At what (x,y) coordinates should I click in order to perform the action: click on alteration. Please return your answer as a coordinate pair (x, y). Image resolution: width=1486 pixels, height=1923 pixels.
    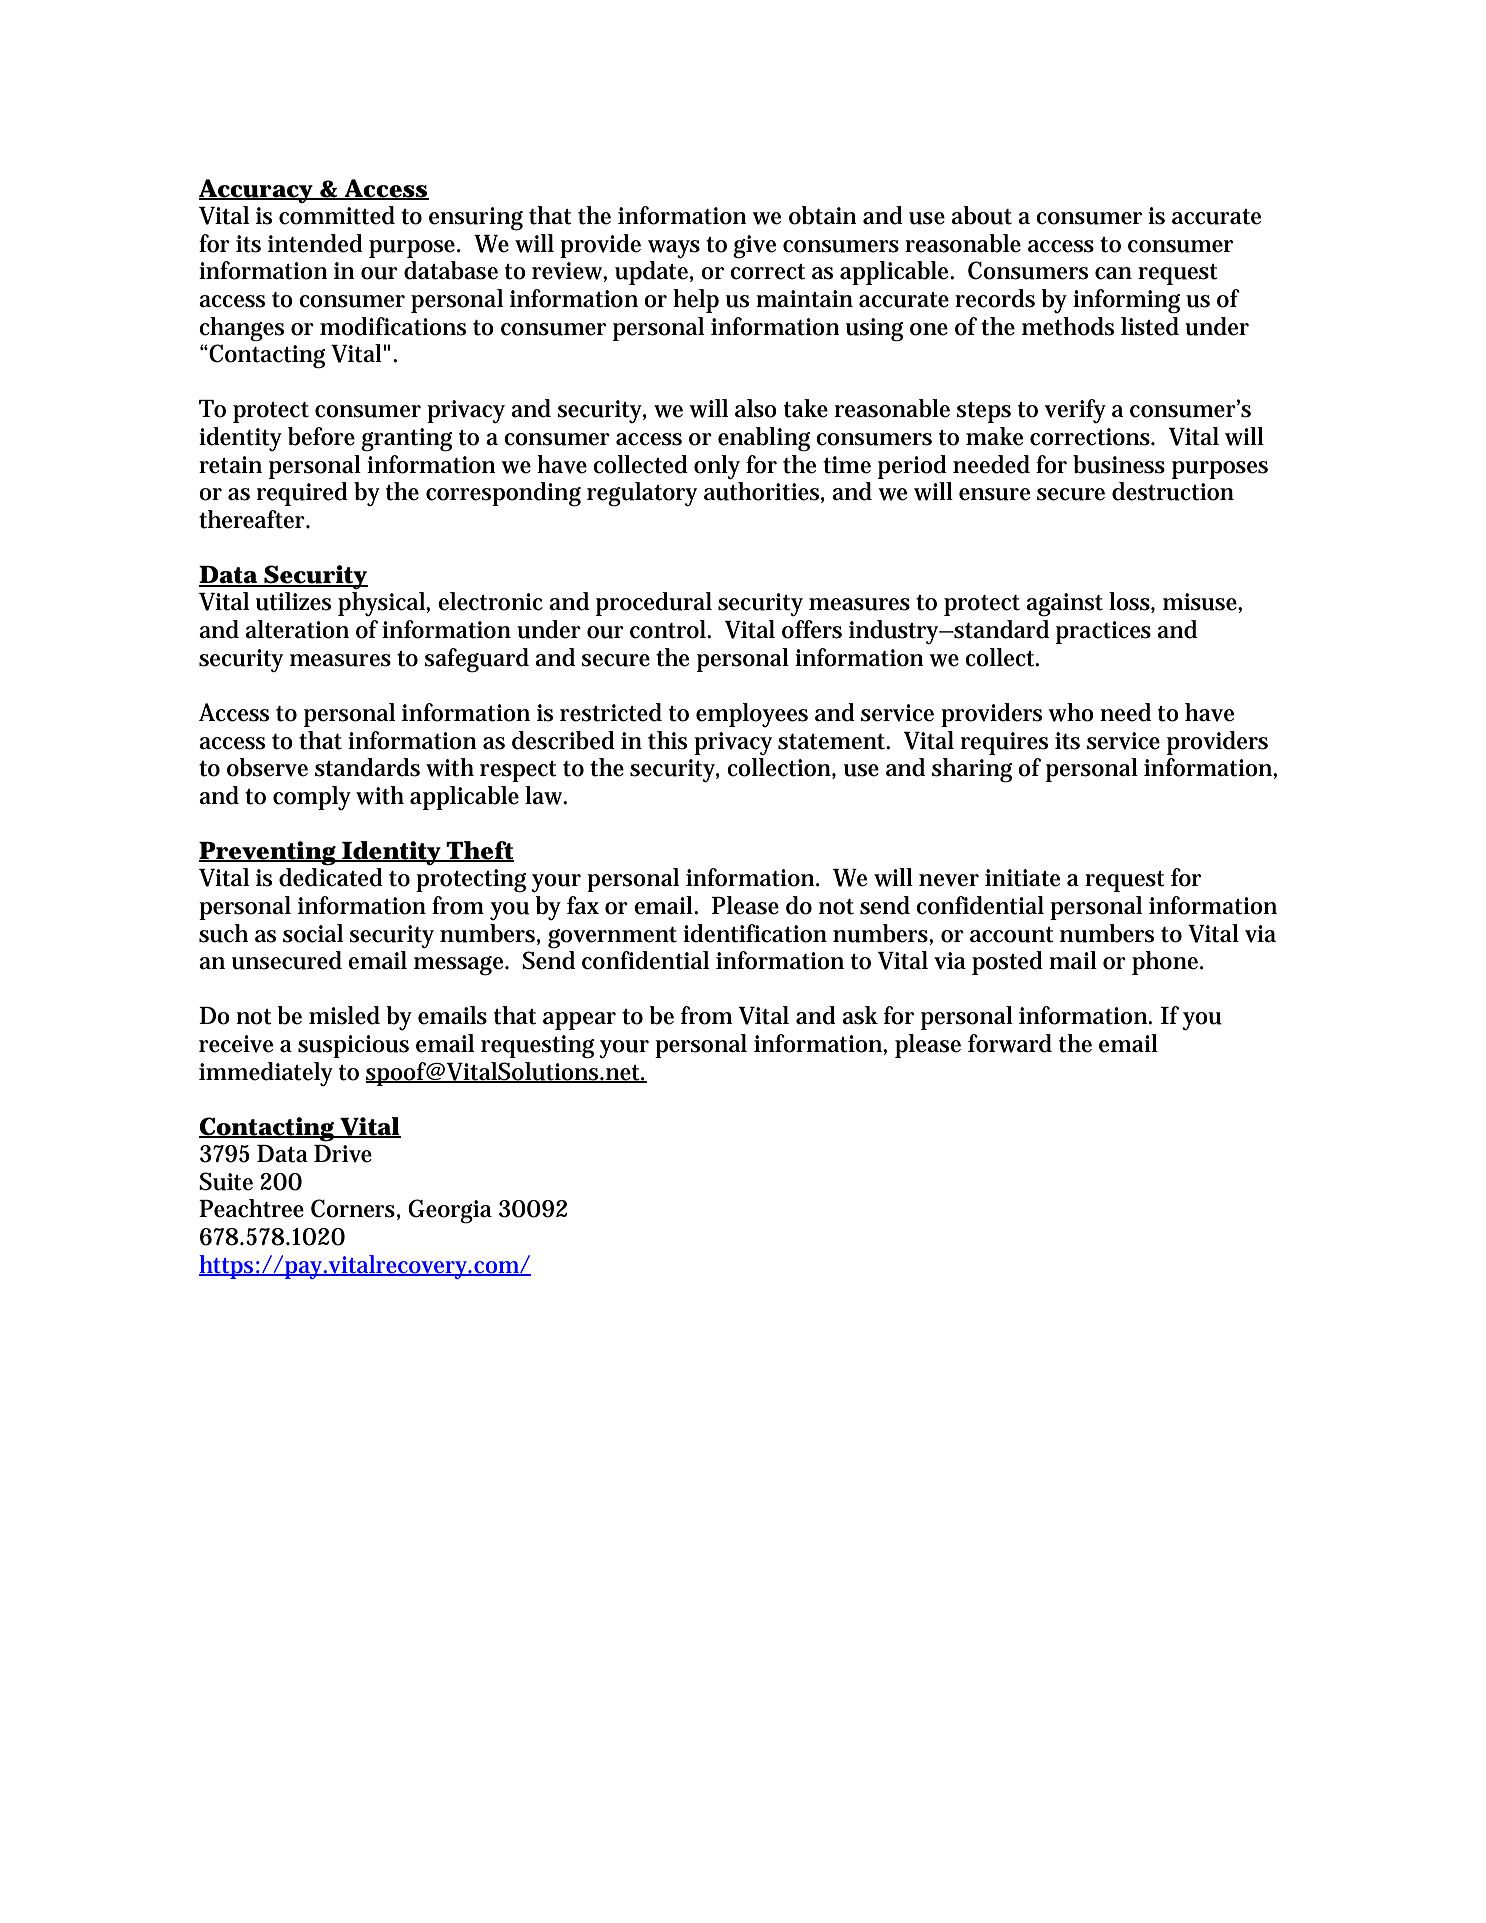
    Looking at the image, I should click on (297, 629).
